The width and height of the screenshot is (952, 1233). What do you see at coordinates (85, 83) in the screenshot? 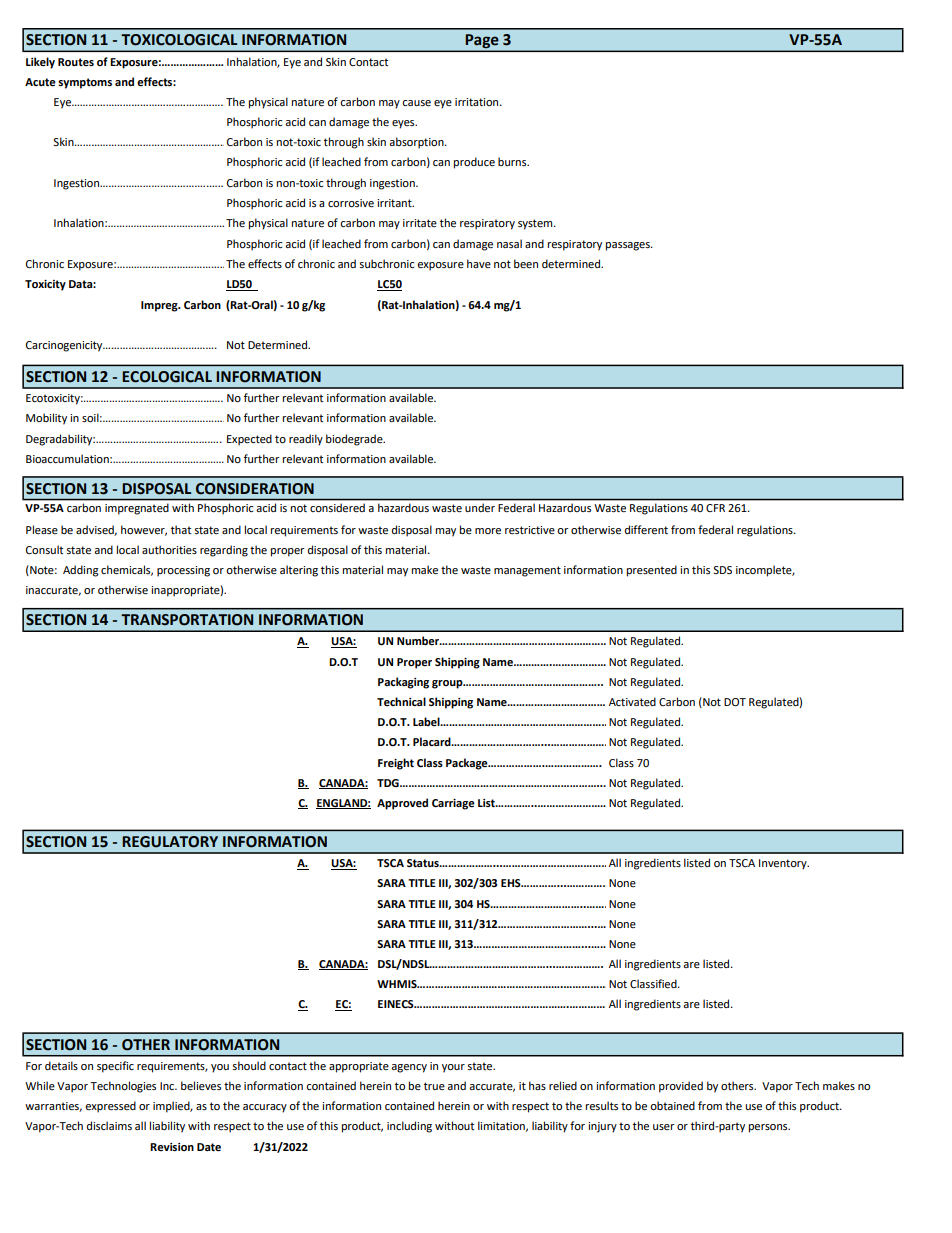
I see `symptoms` at bounding box center [85, 83].
